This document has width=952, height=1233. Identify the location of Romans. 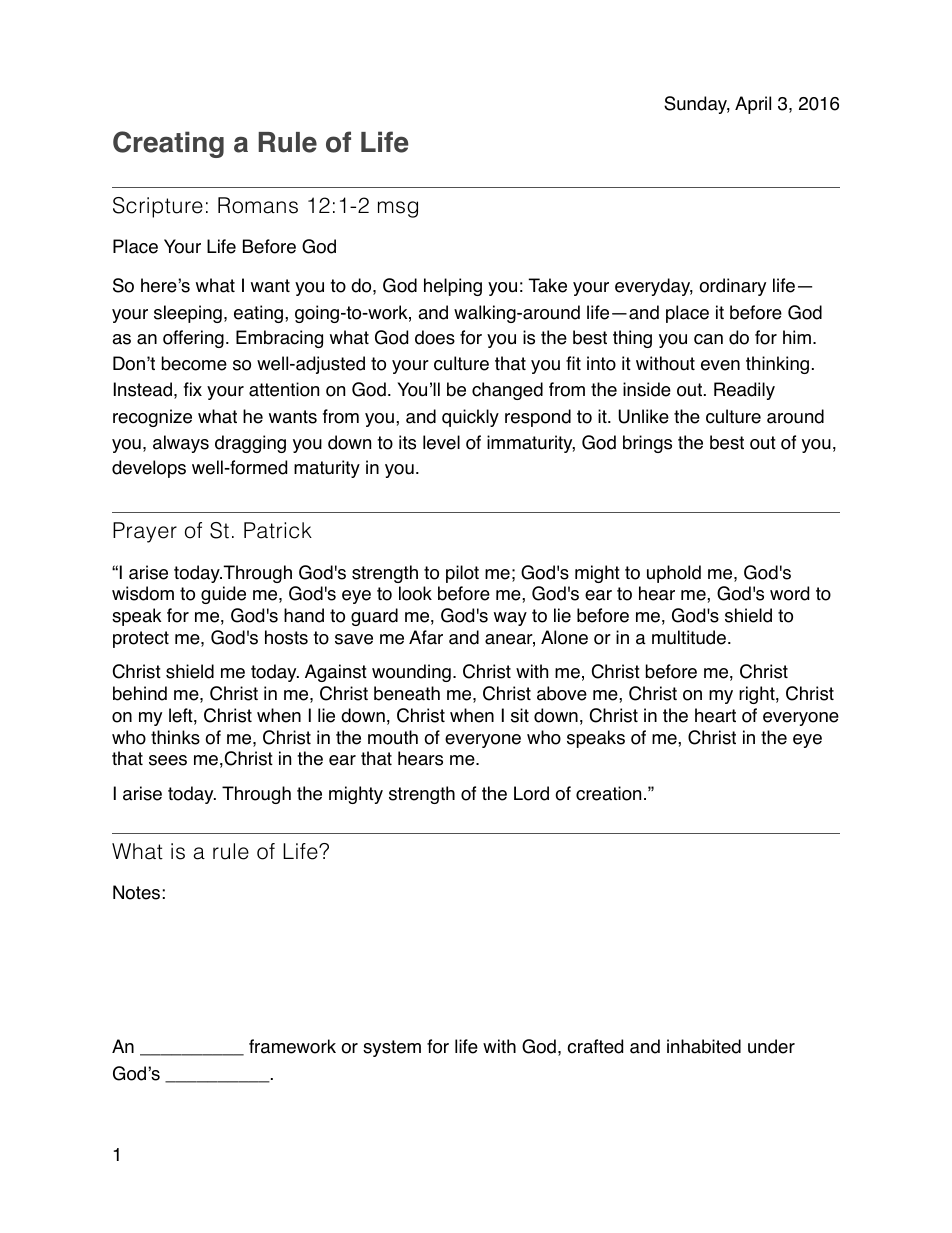
(258, 205).
